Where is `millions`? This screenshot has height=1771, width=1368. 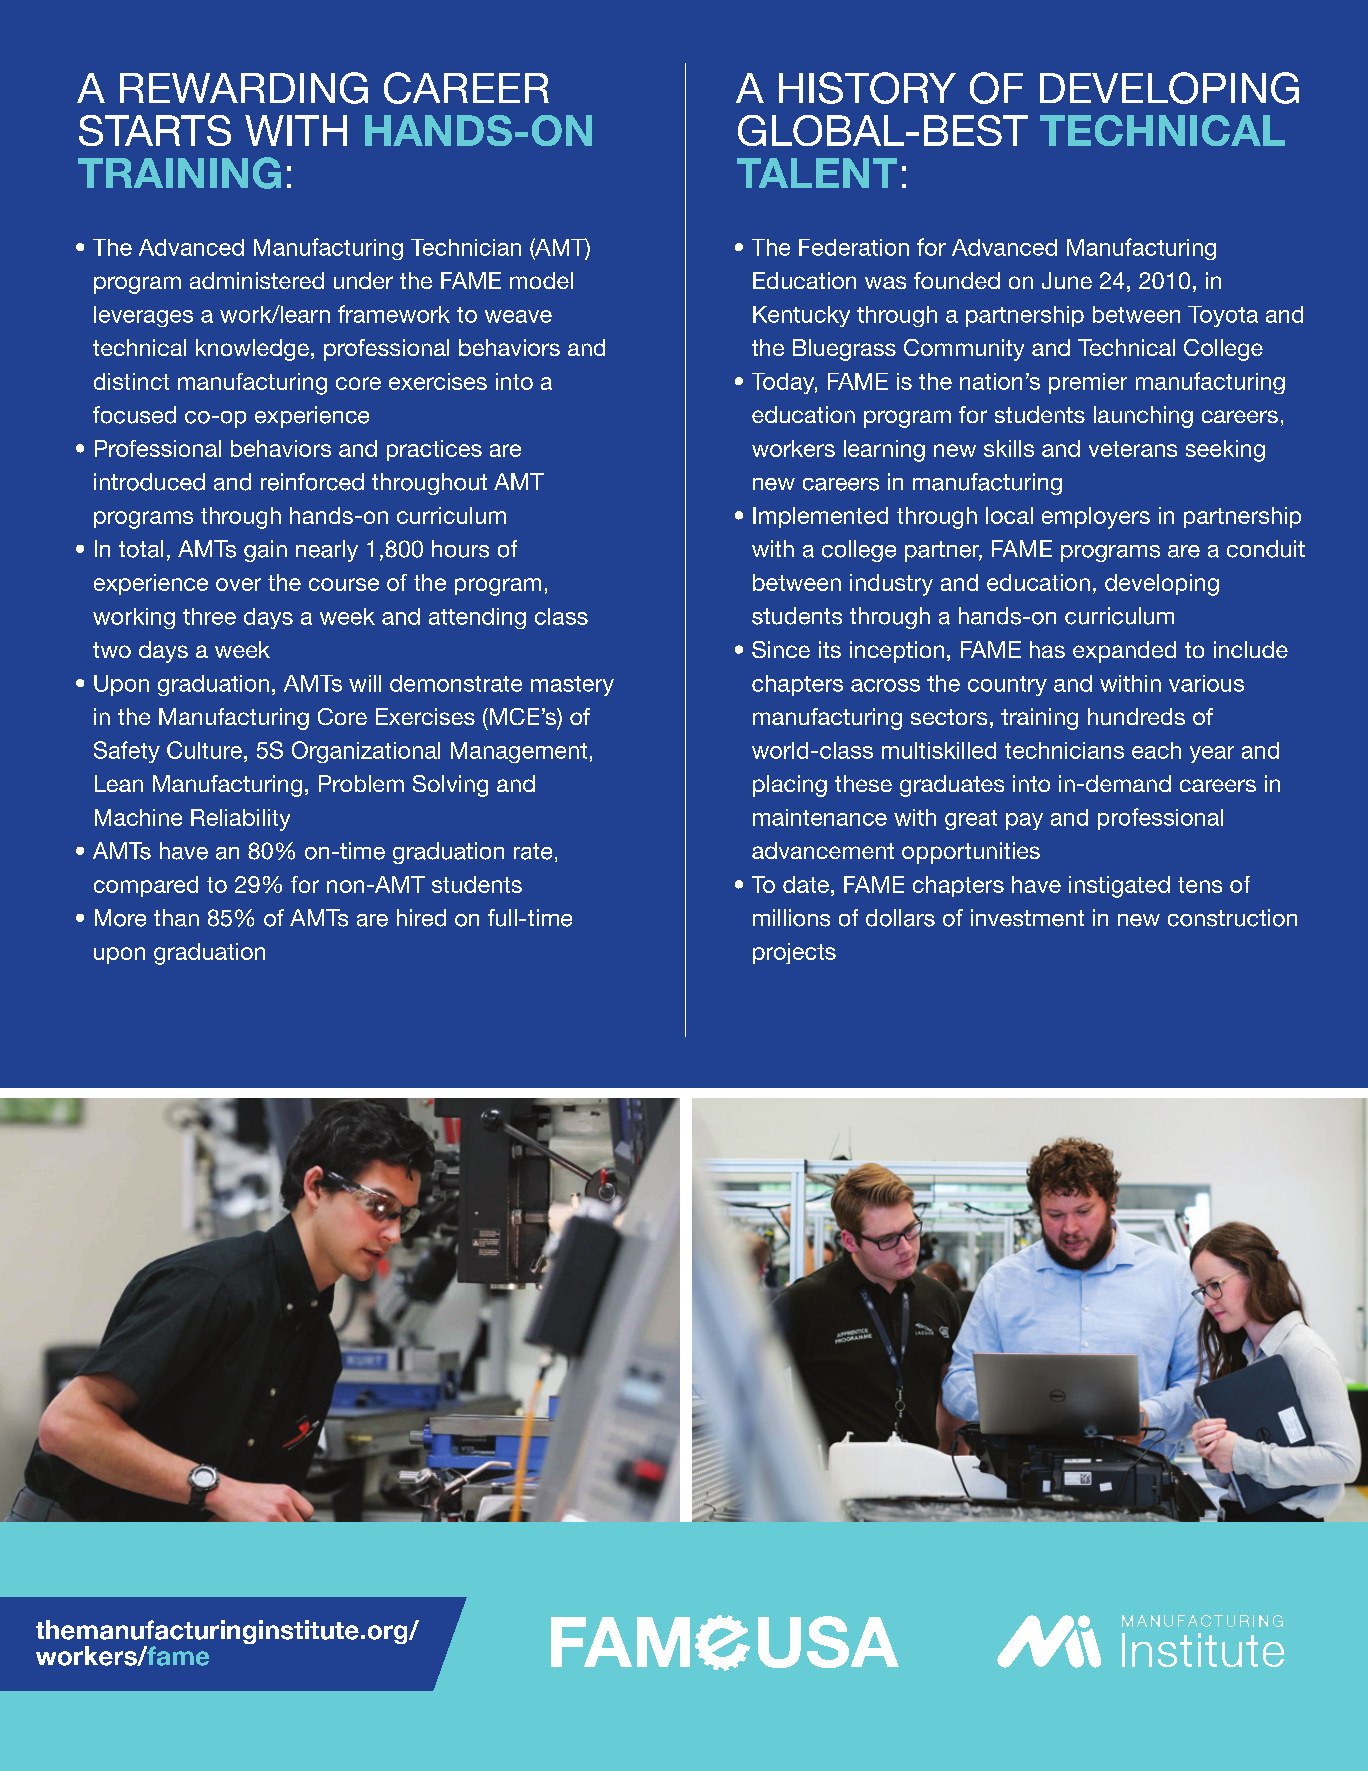
millions is located at coordinates (791, 918).
